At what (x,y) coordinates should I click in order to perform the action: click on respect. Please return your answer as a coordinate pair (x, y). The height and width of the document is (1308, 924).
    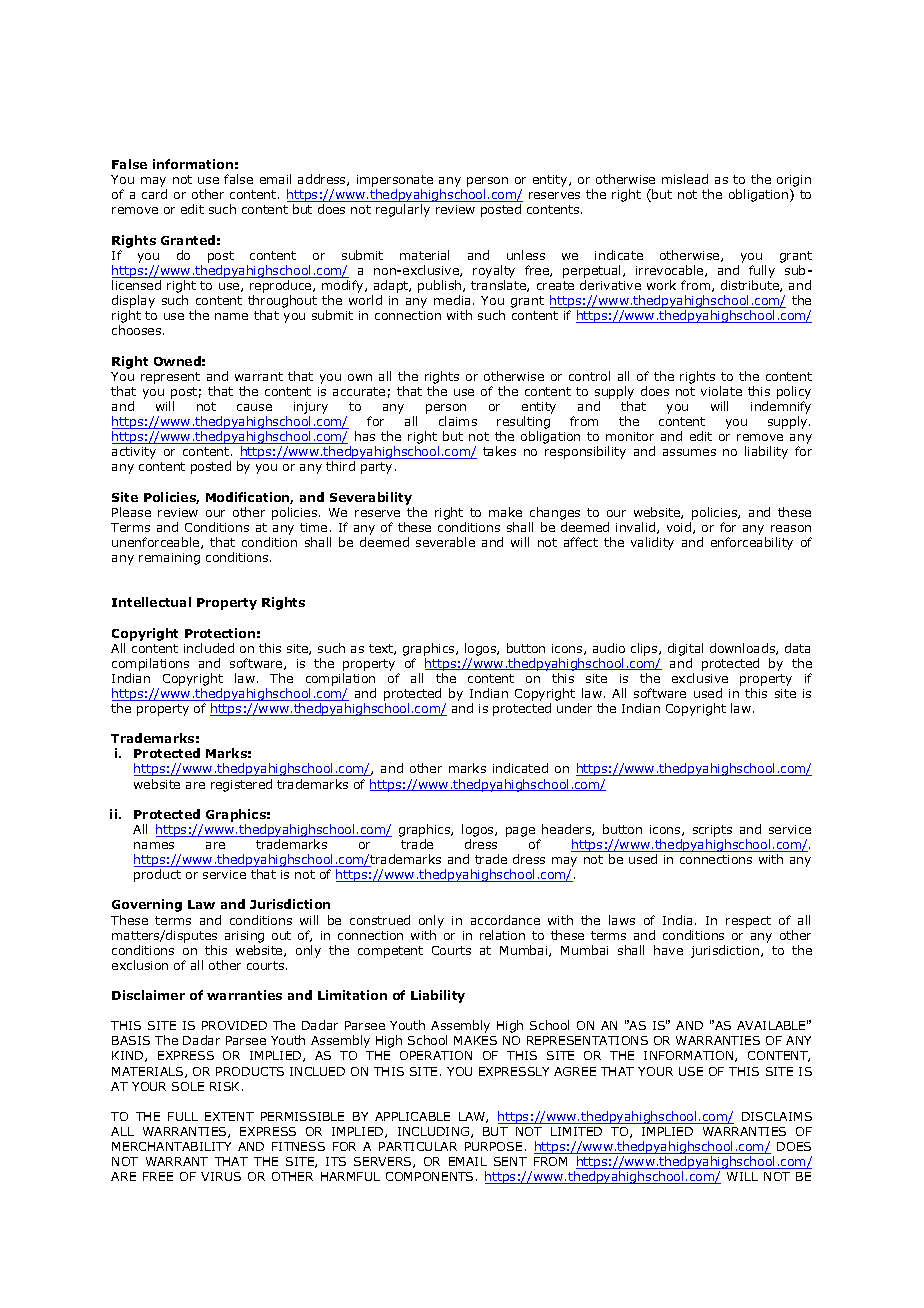
    Looking at the image, I should click on (748, 922).
